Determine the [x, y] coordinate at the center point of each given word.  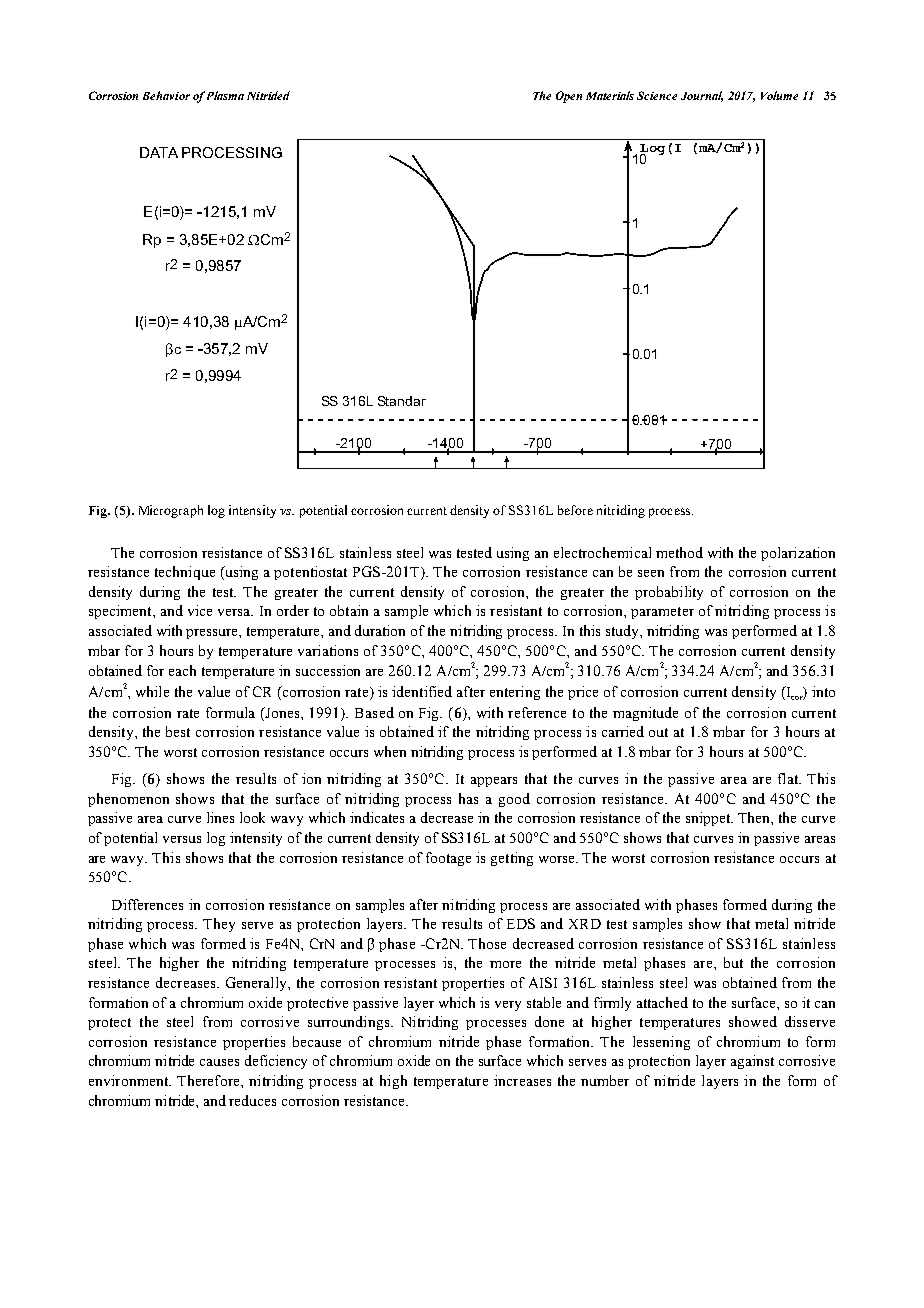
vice [200, 610]
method [679, 552]
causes [219, 1062]
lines [220, 817]
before [575, 510]
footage [448, 859]
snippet [709, 819]
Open [569, 97]
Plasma [225, 95]
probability [669, 593]
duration [380, 630]
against [752, 1062]
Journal [702, 96]
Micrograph [171, 511]
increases [522, 1080]
